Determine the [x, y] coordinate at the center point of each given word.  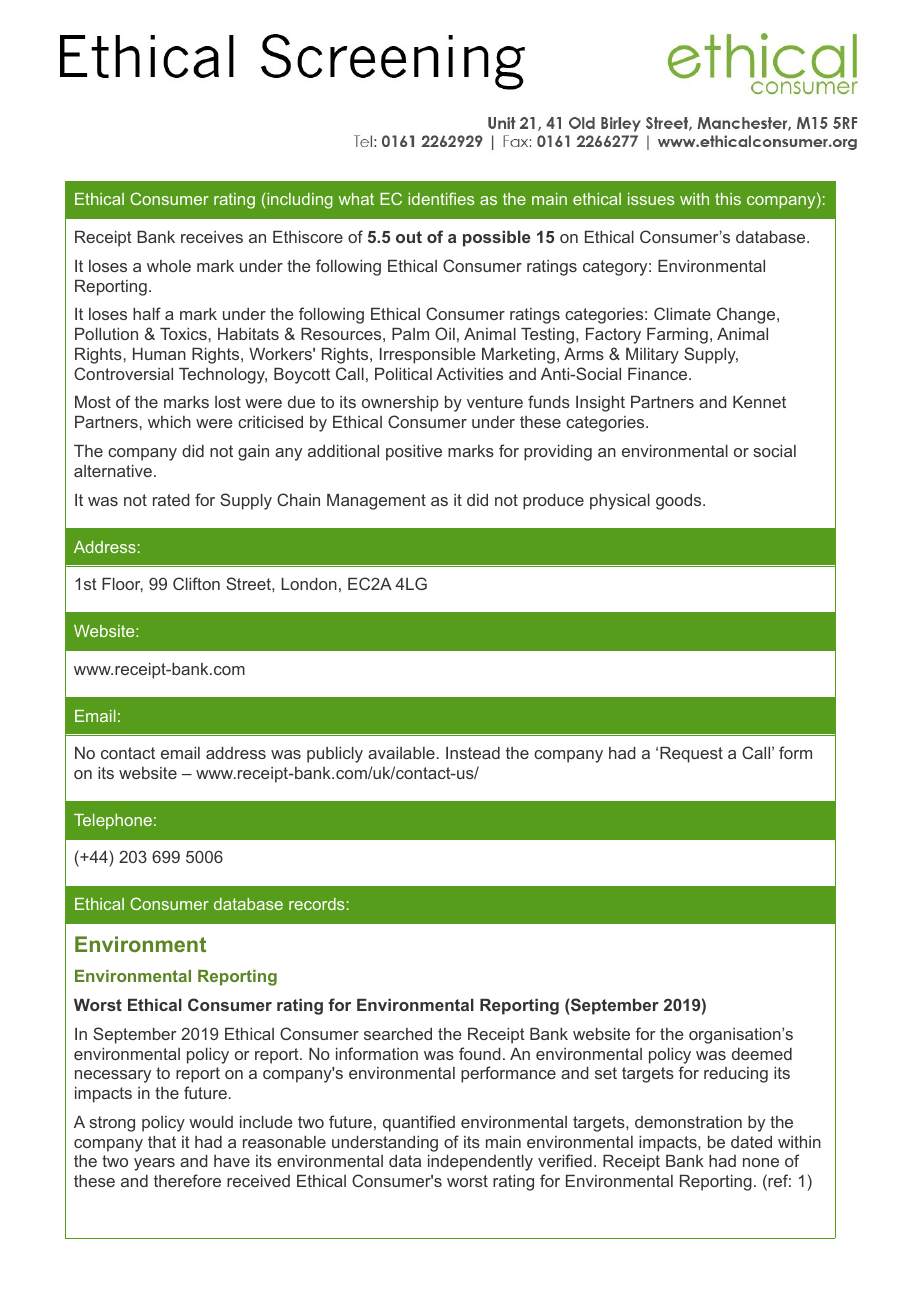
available [401, 753]
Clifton [196, 583]
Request [691, 755]
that [162, 1142]
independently [480, 1163]
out [409, 237]
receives [212, 237]
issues [651, 199]
